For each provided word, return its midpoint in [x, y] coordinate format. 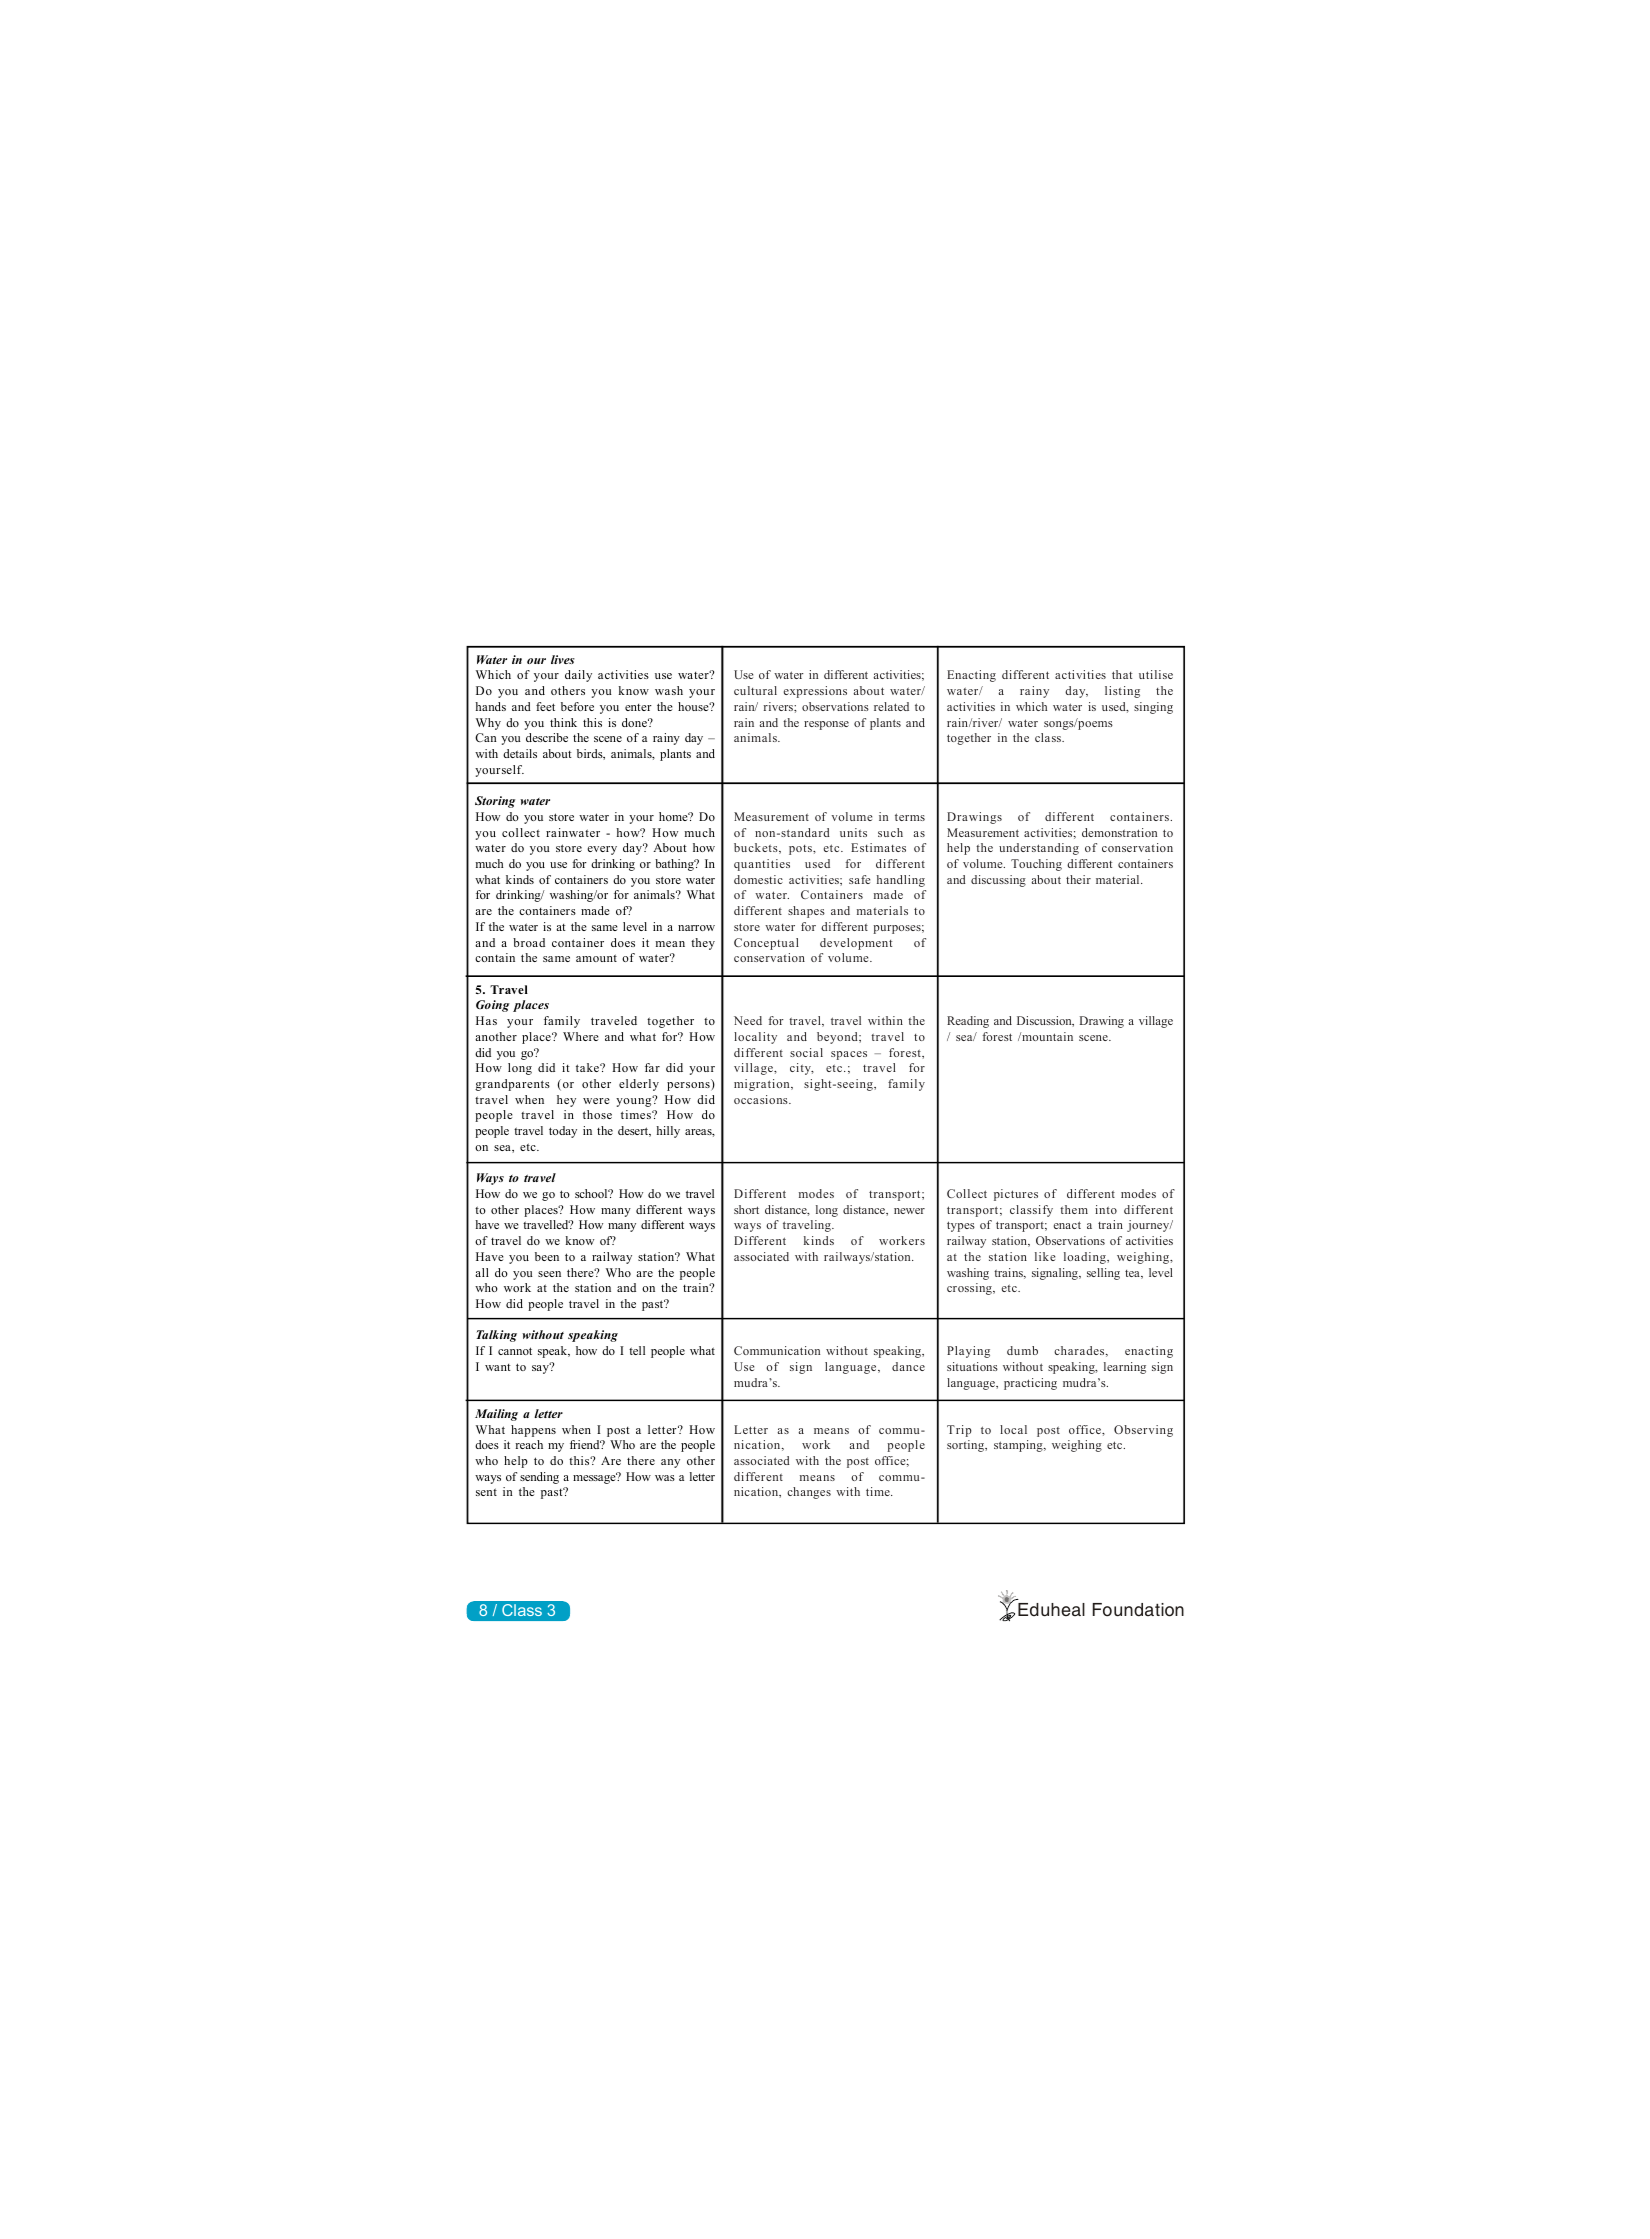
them [1074, 1209]
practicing [1030, 1384]
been [547, 1256]
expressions [815, 692]
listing [1122, 692]
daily [578, 676]
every [602, 850]
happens [533, 1431]
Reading [968, 1022]
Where [581, 1036]
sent [486, 1492]
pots [801, 850]
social [806, 1052]
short [746, 1209]
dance [908, 1366]
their [1078, 879]
